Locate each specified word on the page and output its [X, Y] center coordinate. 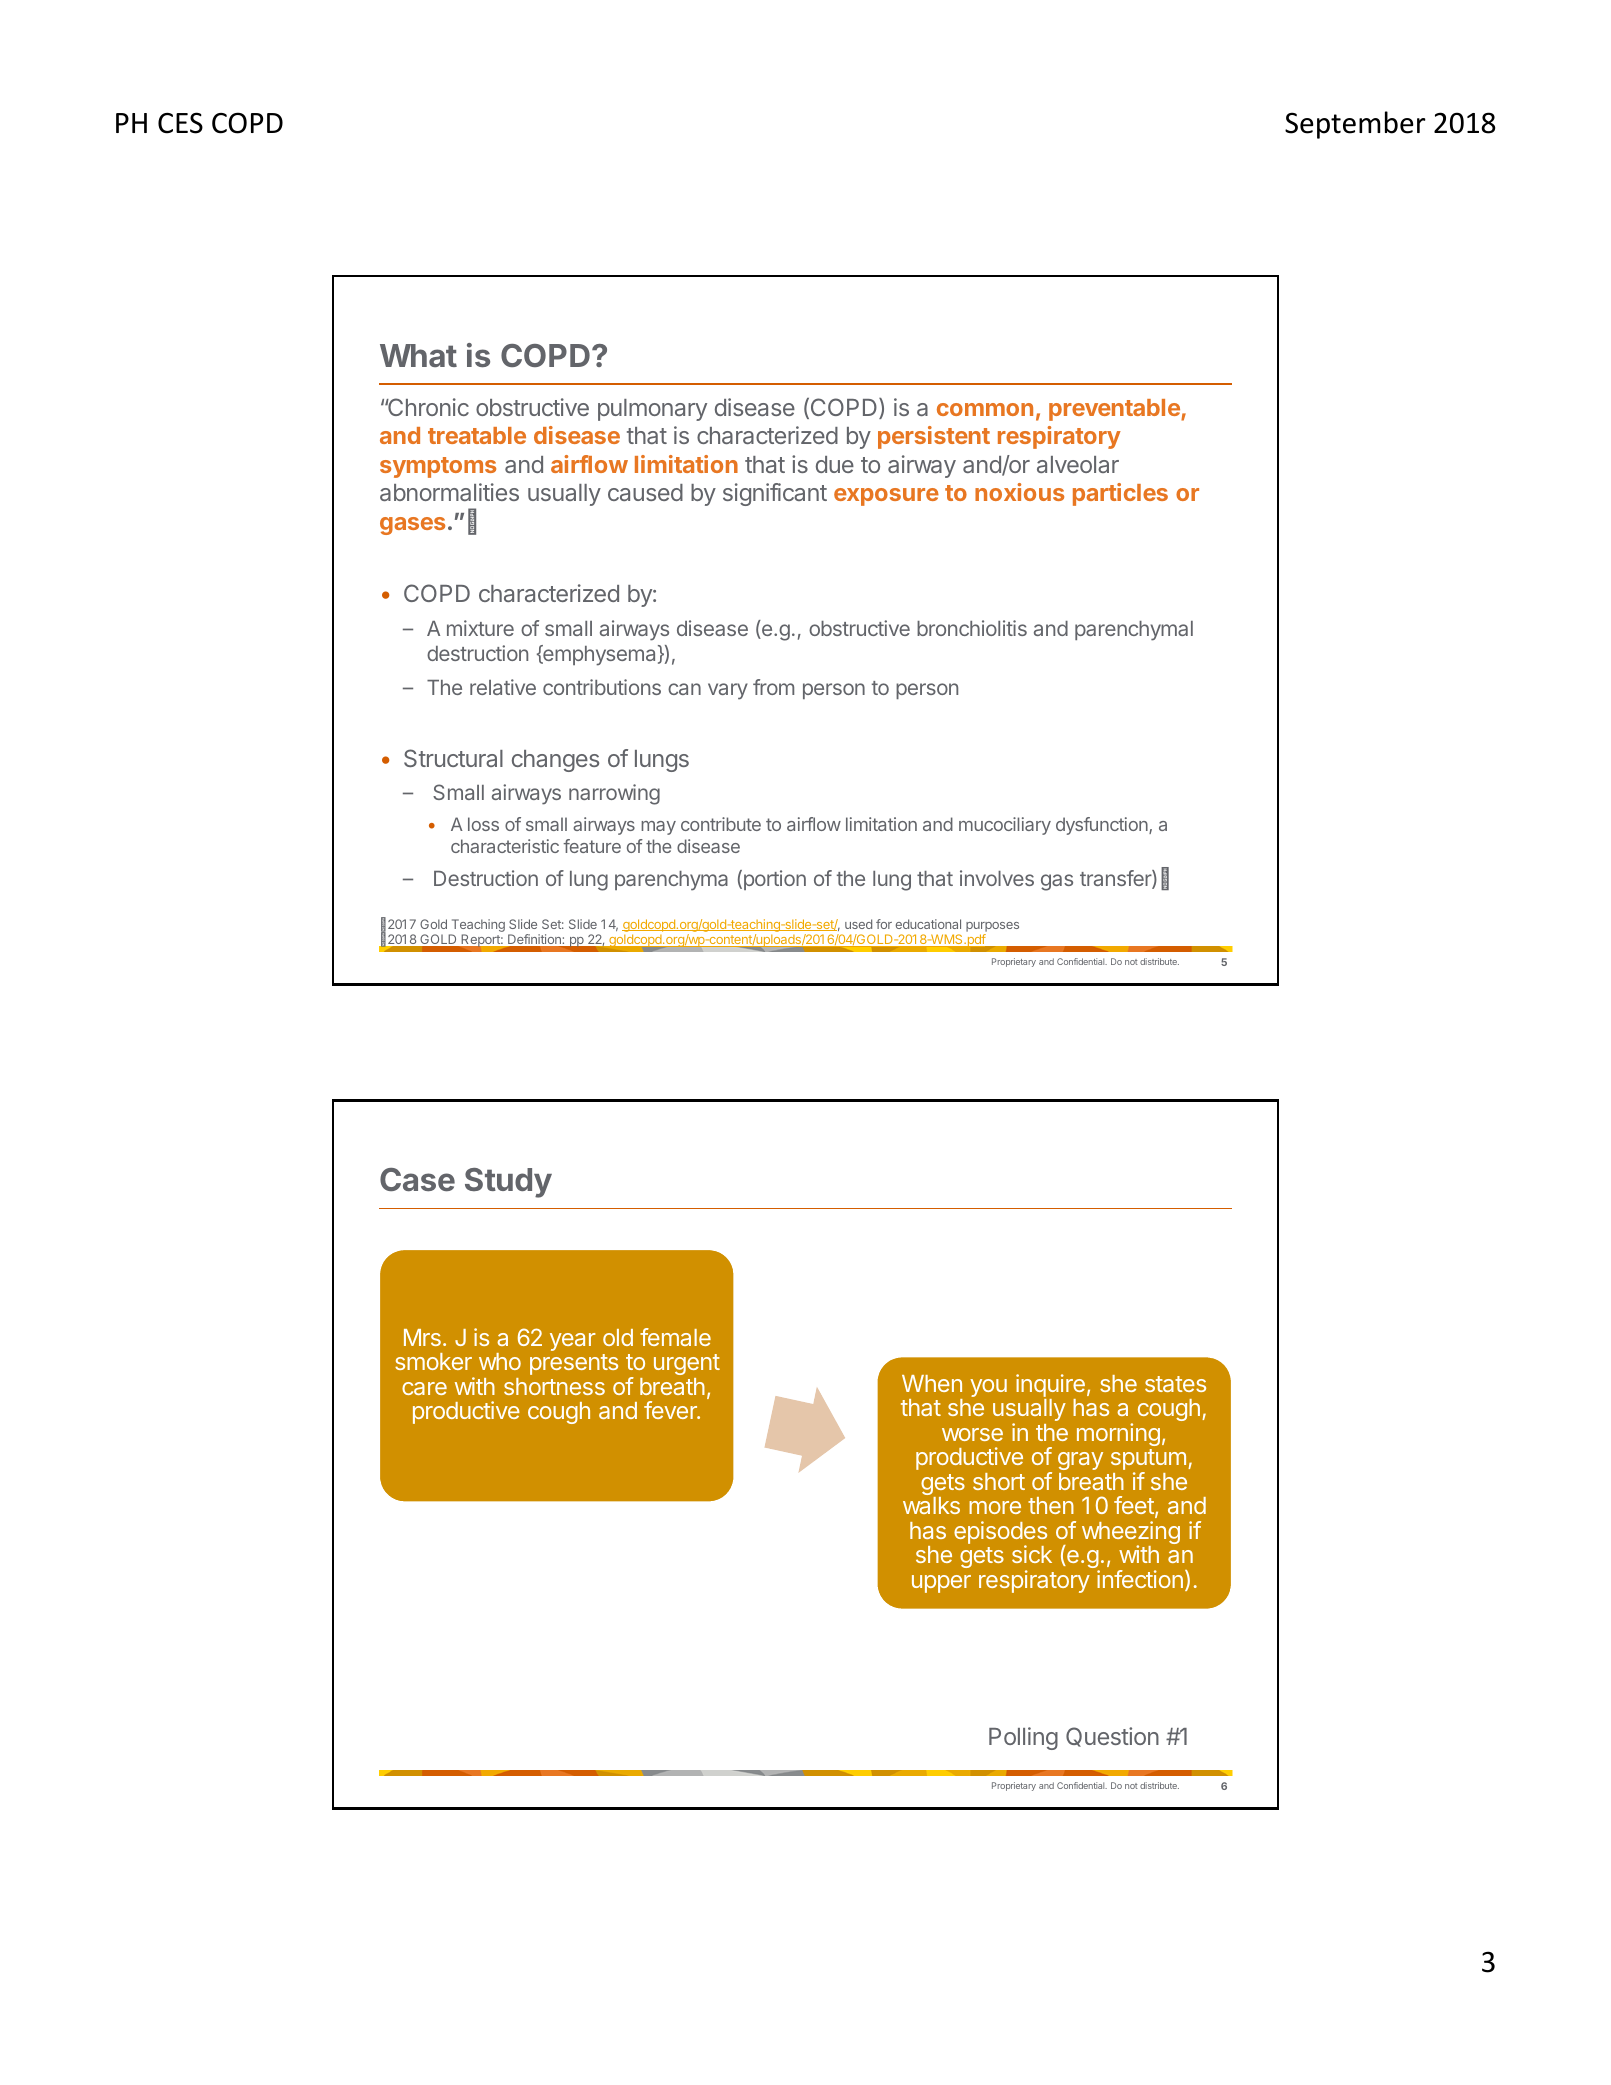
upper [941, 1584]
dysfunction [1103, 826]
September [1355, 125]
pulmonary [652, 410]
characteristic [505, 846]
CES [180, 123]
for [884, 924]
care [424, 1388]
